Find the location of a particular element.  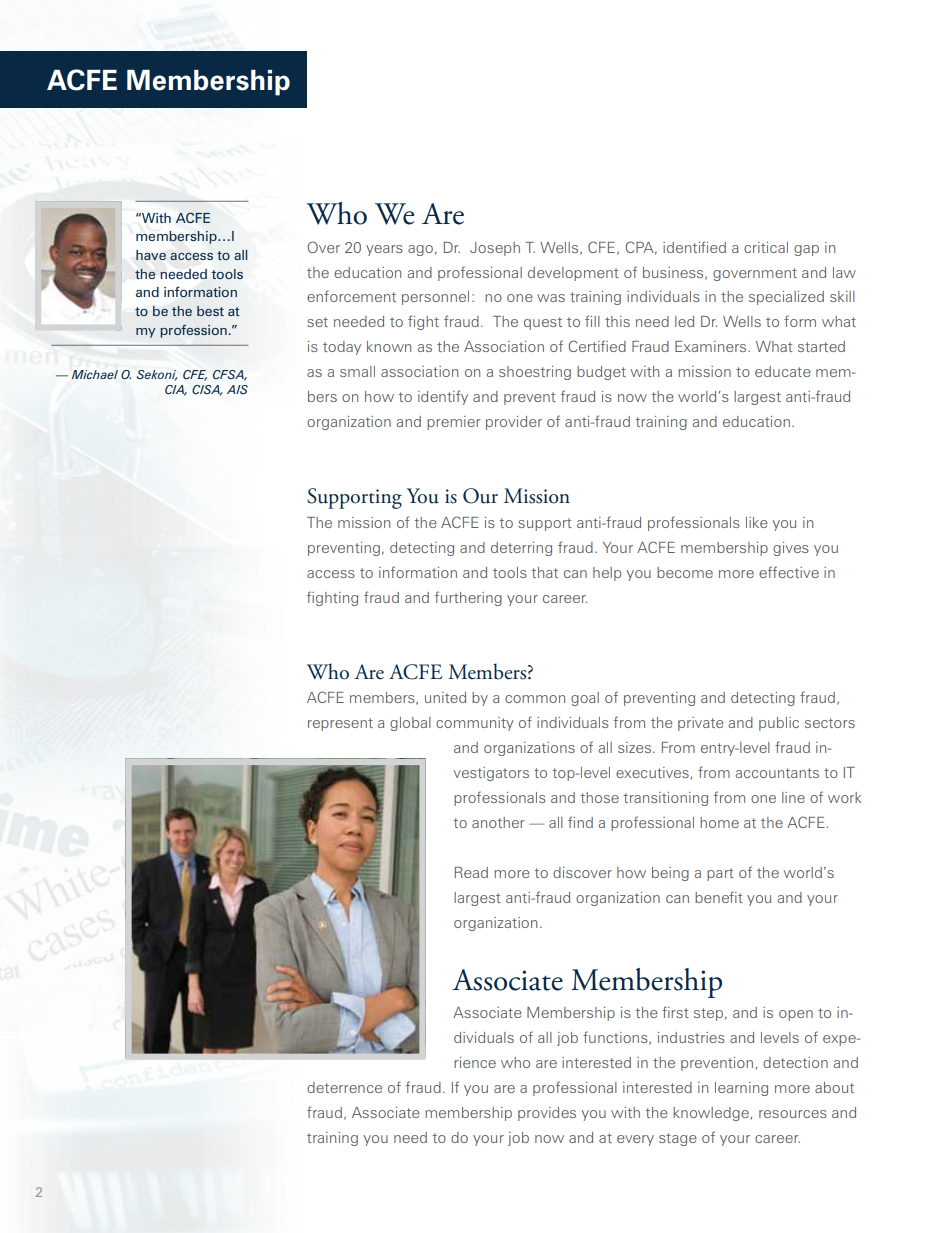

deterrence is located at coordinates (344, 1087).
